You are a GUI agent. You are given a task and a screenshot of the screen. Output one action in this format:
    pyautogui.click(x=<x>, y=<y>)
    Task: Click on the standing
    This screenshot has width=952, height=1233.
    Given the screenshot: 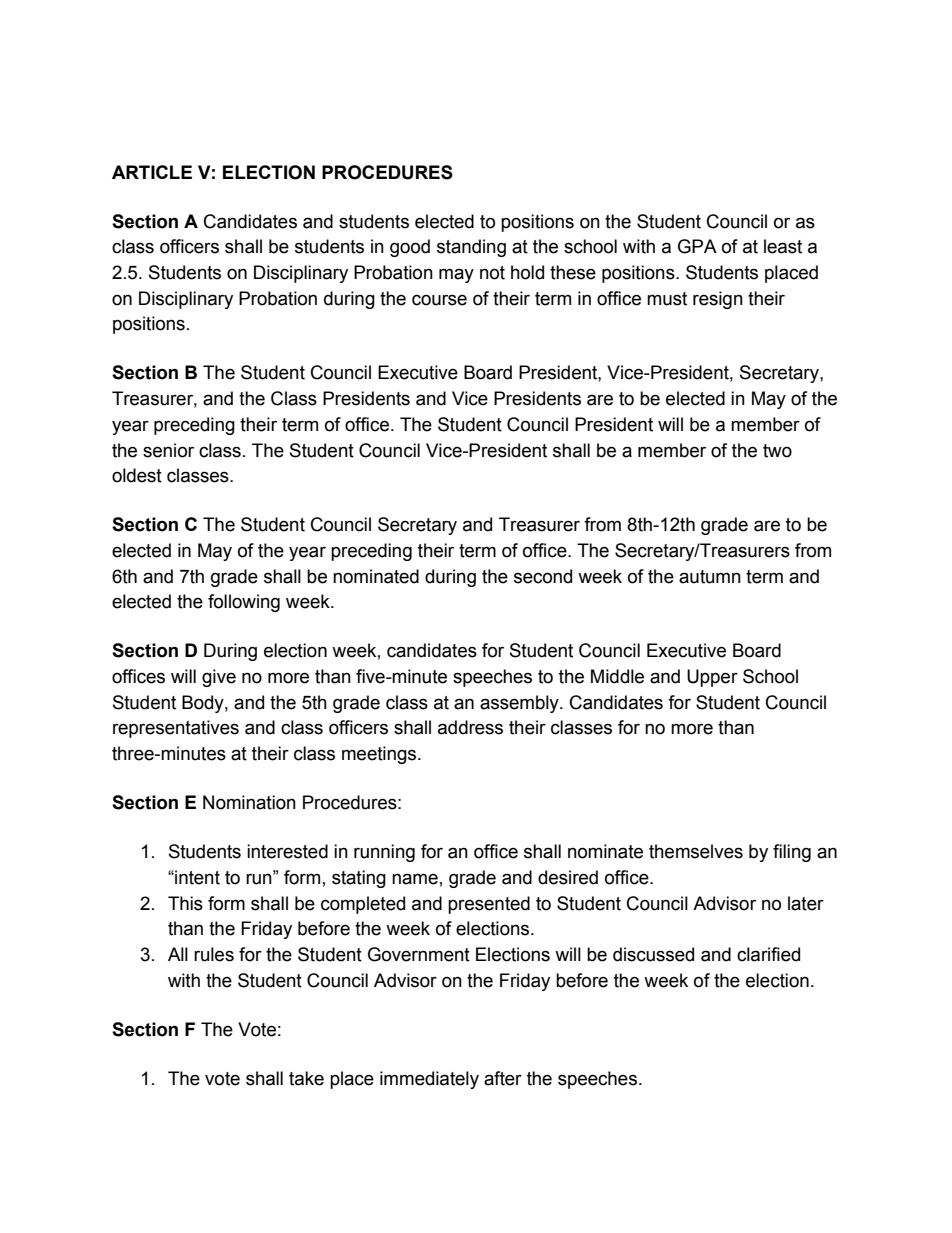 What is the action you would take?
    pyautogui.click(x=471, y=248)
